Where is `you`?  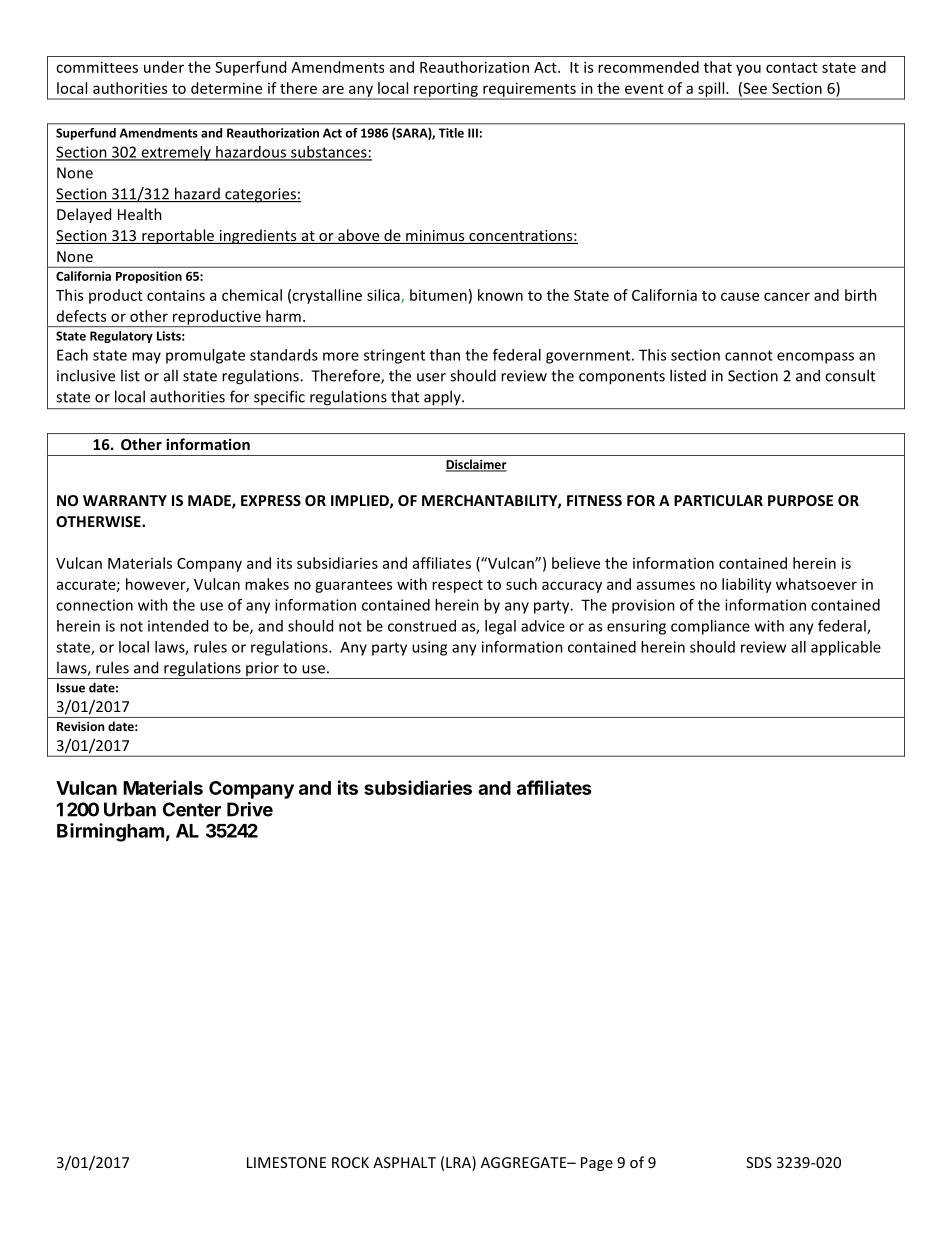
you is located at coordinates (748, 70).
